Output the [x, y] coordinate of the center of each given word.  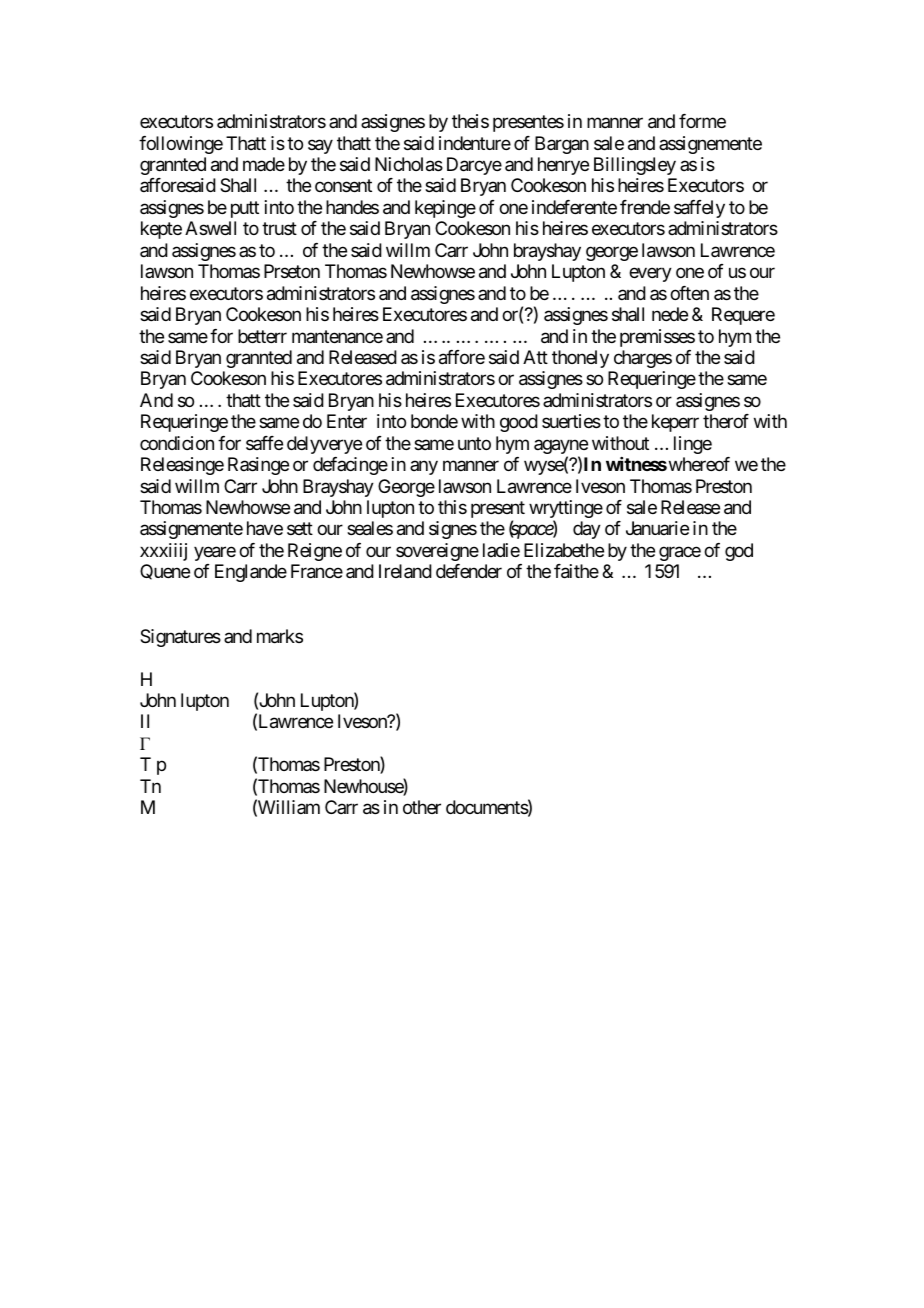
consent [343, 186]
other [422, 807]
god [739, 552]
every [650, 275]
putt [245, 209]
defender [469, 571]
